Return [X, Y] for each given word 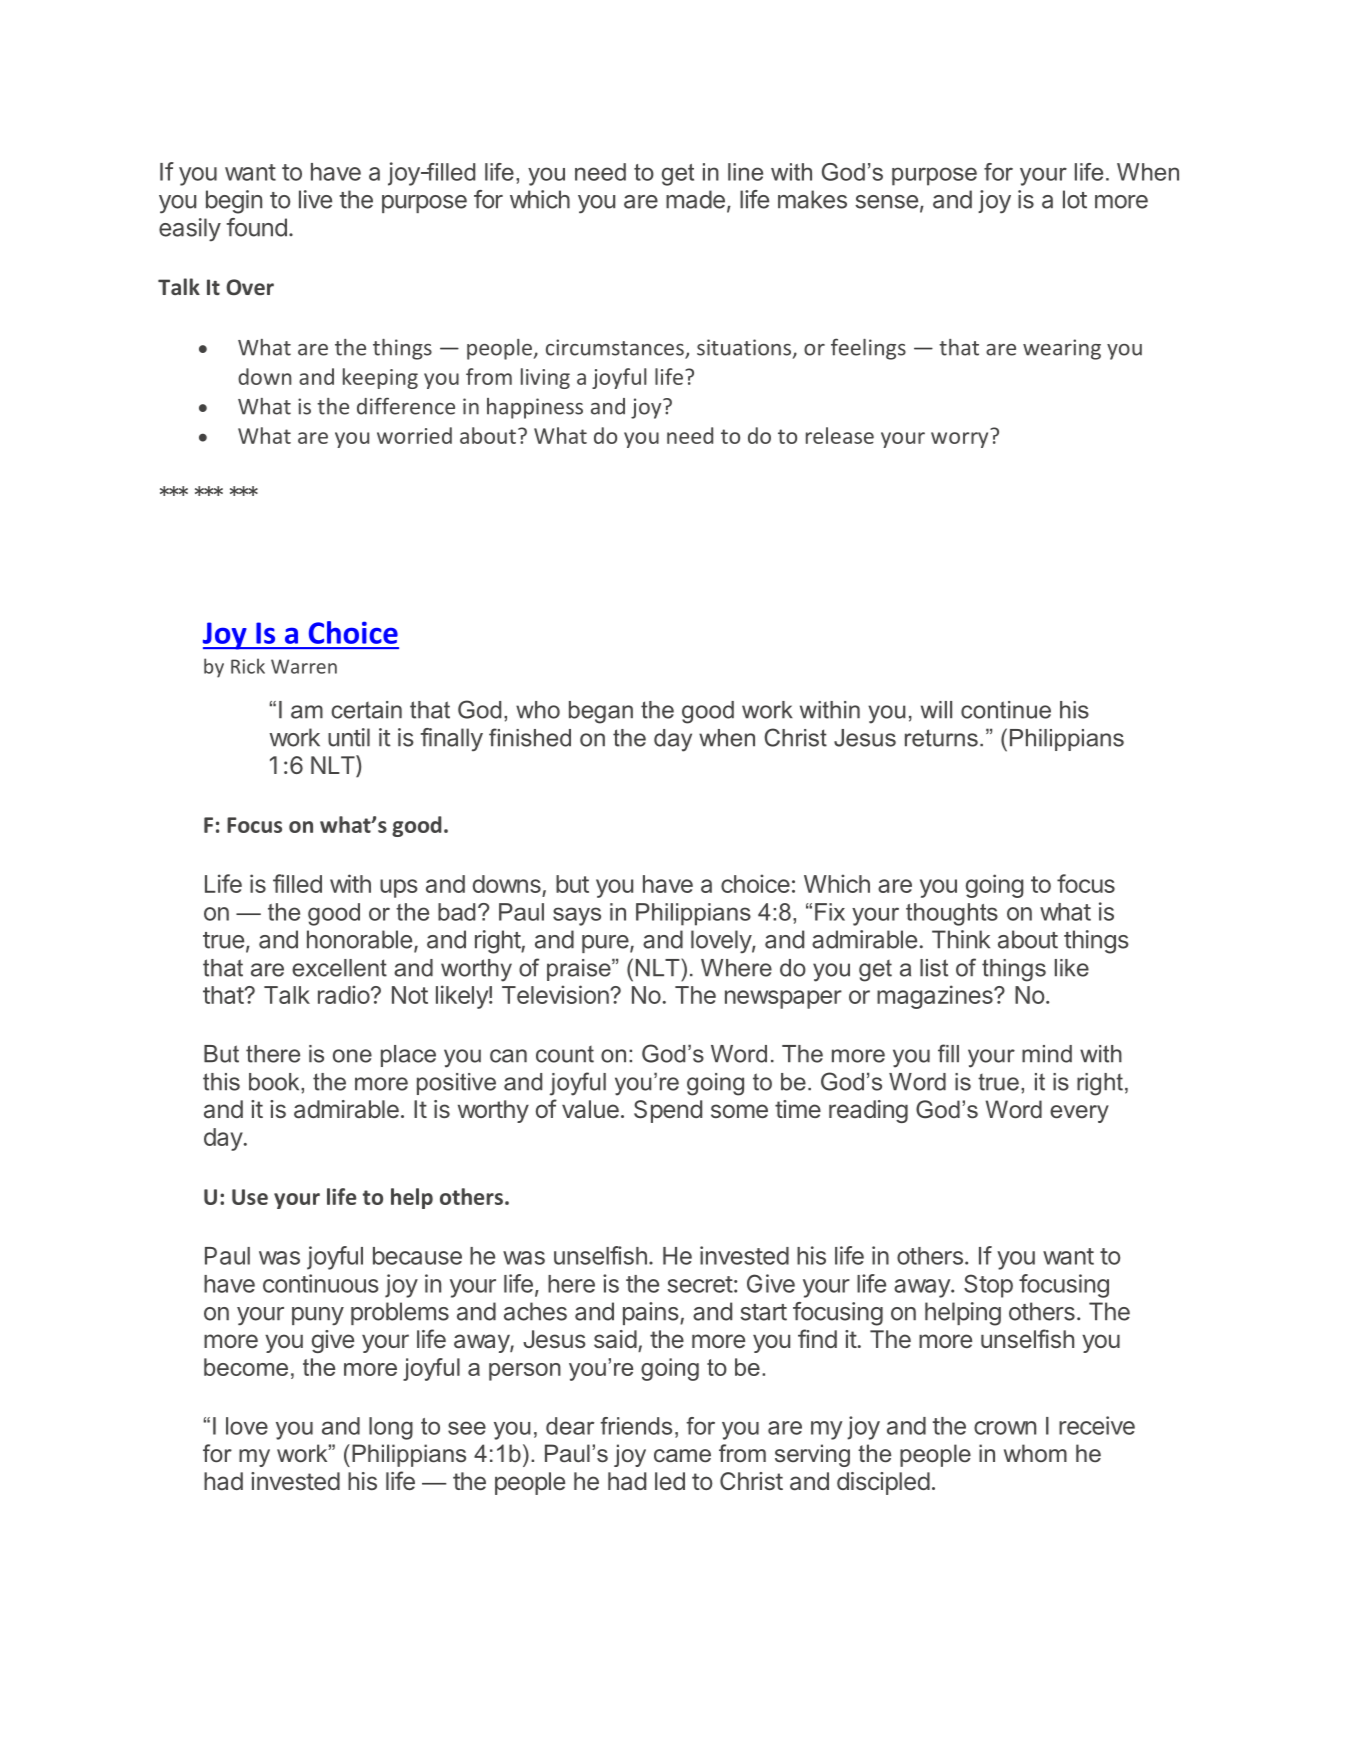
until [349, 737]
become [246, 1367]
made [695, 199]
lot [1075, 199]
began [601, 712]
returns [941, 738]
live [315, 199]
